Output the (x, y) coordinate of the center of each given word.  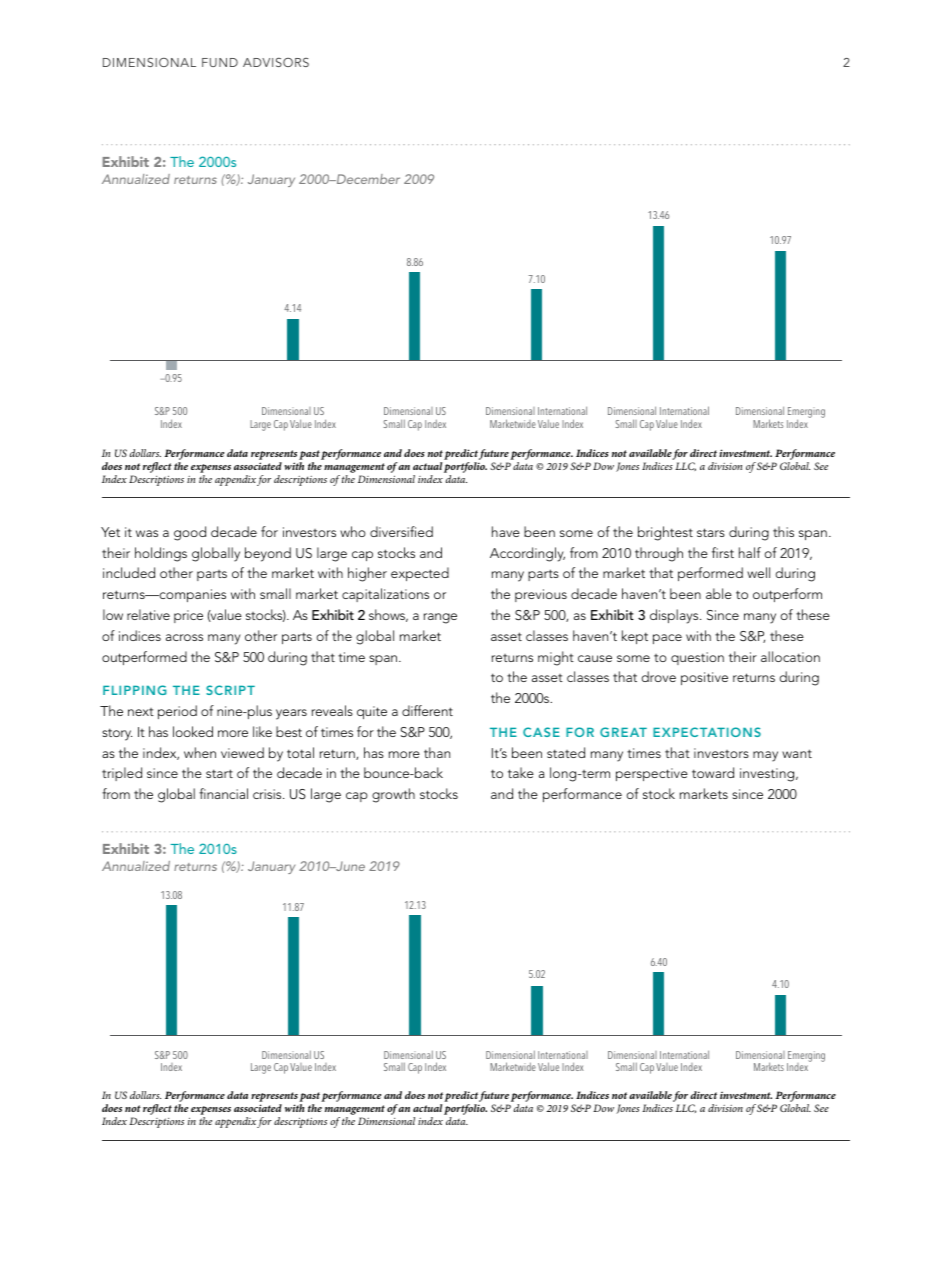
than (437, 752)
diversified (401, 531)
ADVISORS (276, 62)
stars (711, 532)
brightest (665, 533)
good (190, 533)
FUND (220, 62)
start (219, 773)
